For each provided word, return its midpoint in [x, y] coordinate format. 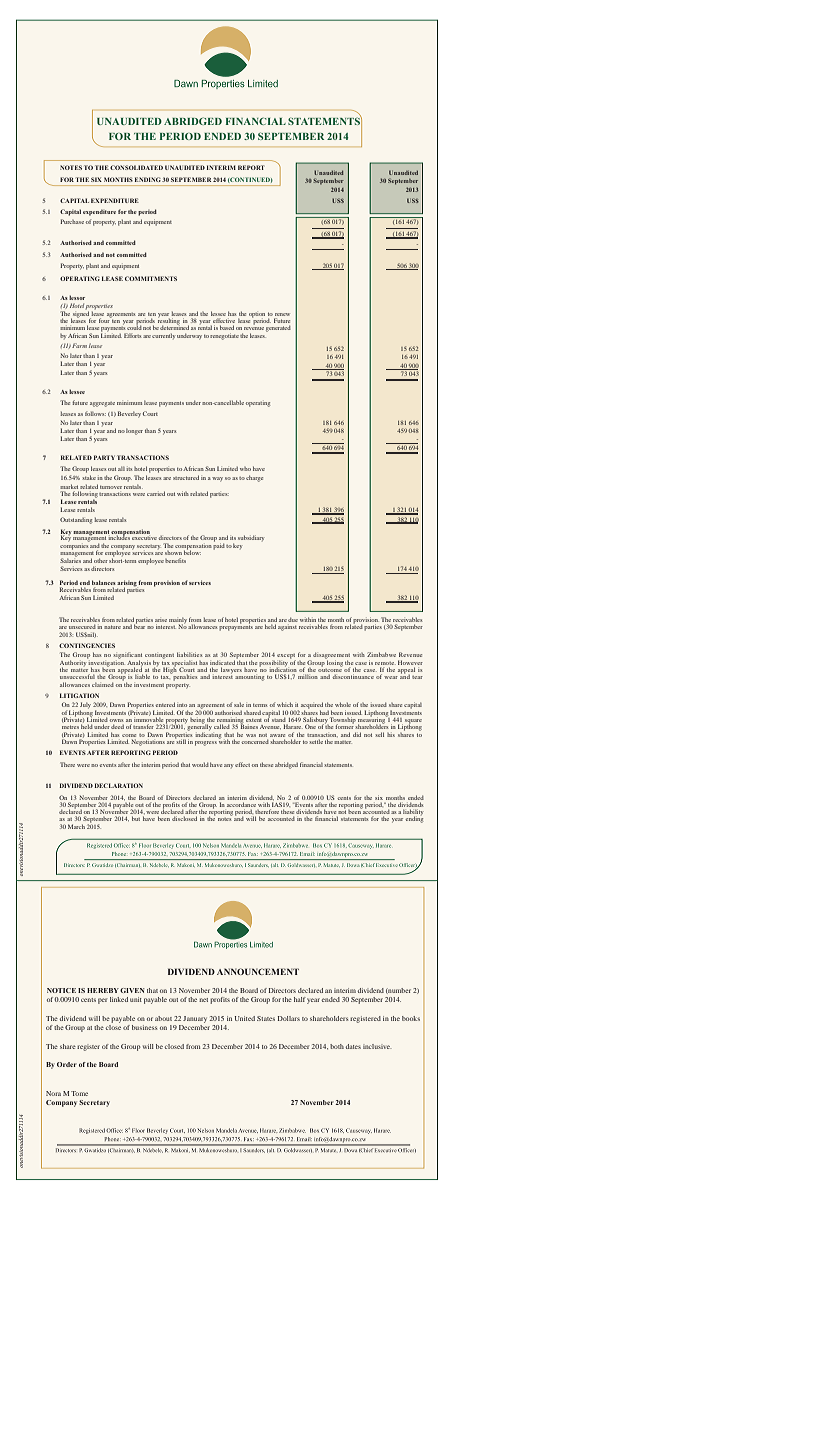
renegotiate [224, 336]
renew [282, 314]
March [76, 826]
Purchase [72, 221]
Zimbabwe [381, 654]
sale [239, 704]
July [85, 706]
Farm [79, 345]
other [101, 560]
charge [254, 478]
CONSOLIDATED [136, 167]
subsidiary [251, 538]
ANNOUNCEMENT [258, 971]
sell [379, 734]
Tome [79, 1093]
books [411, 1018]
